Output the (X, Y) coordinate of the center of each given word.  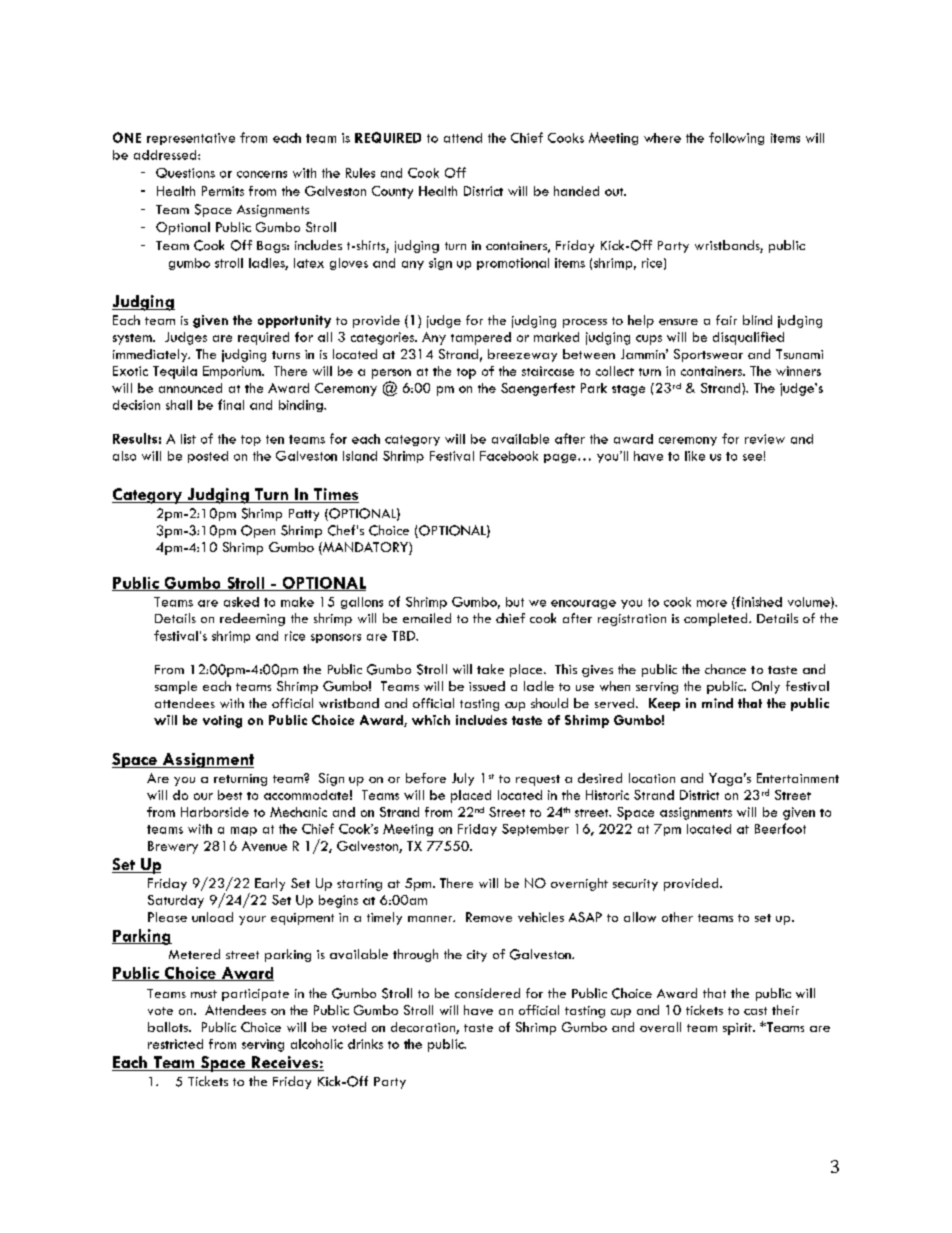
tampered (481, 338)
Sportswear (708, 355)
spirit (738, 1029)
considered (487, 993)
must (204, 994)
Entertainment (798, 778)
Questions (185, 173)
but (515, 602)
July (463, 779)
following (736, 138)
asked (241, 602)
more (712, 603)
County (392, 192)
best (230, 795)
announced (190, 388)
